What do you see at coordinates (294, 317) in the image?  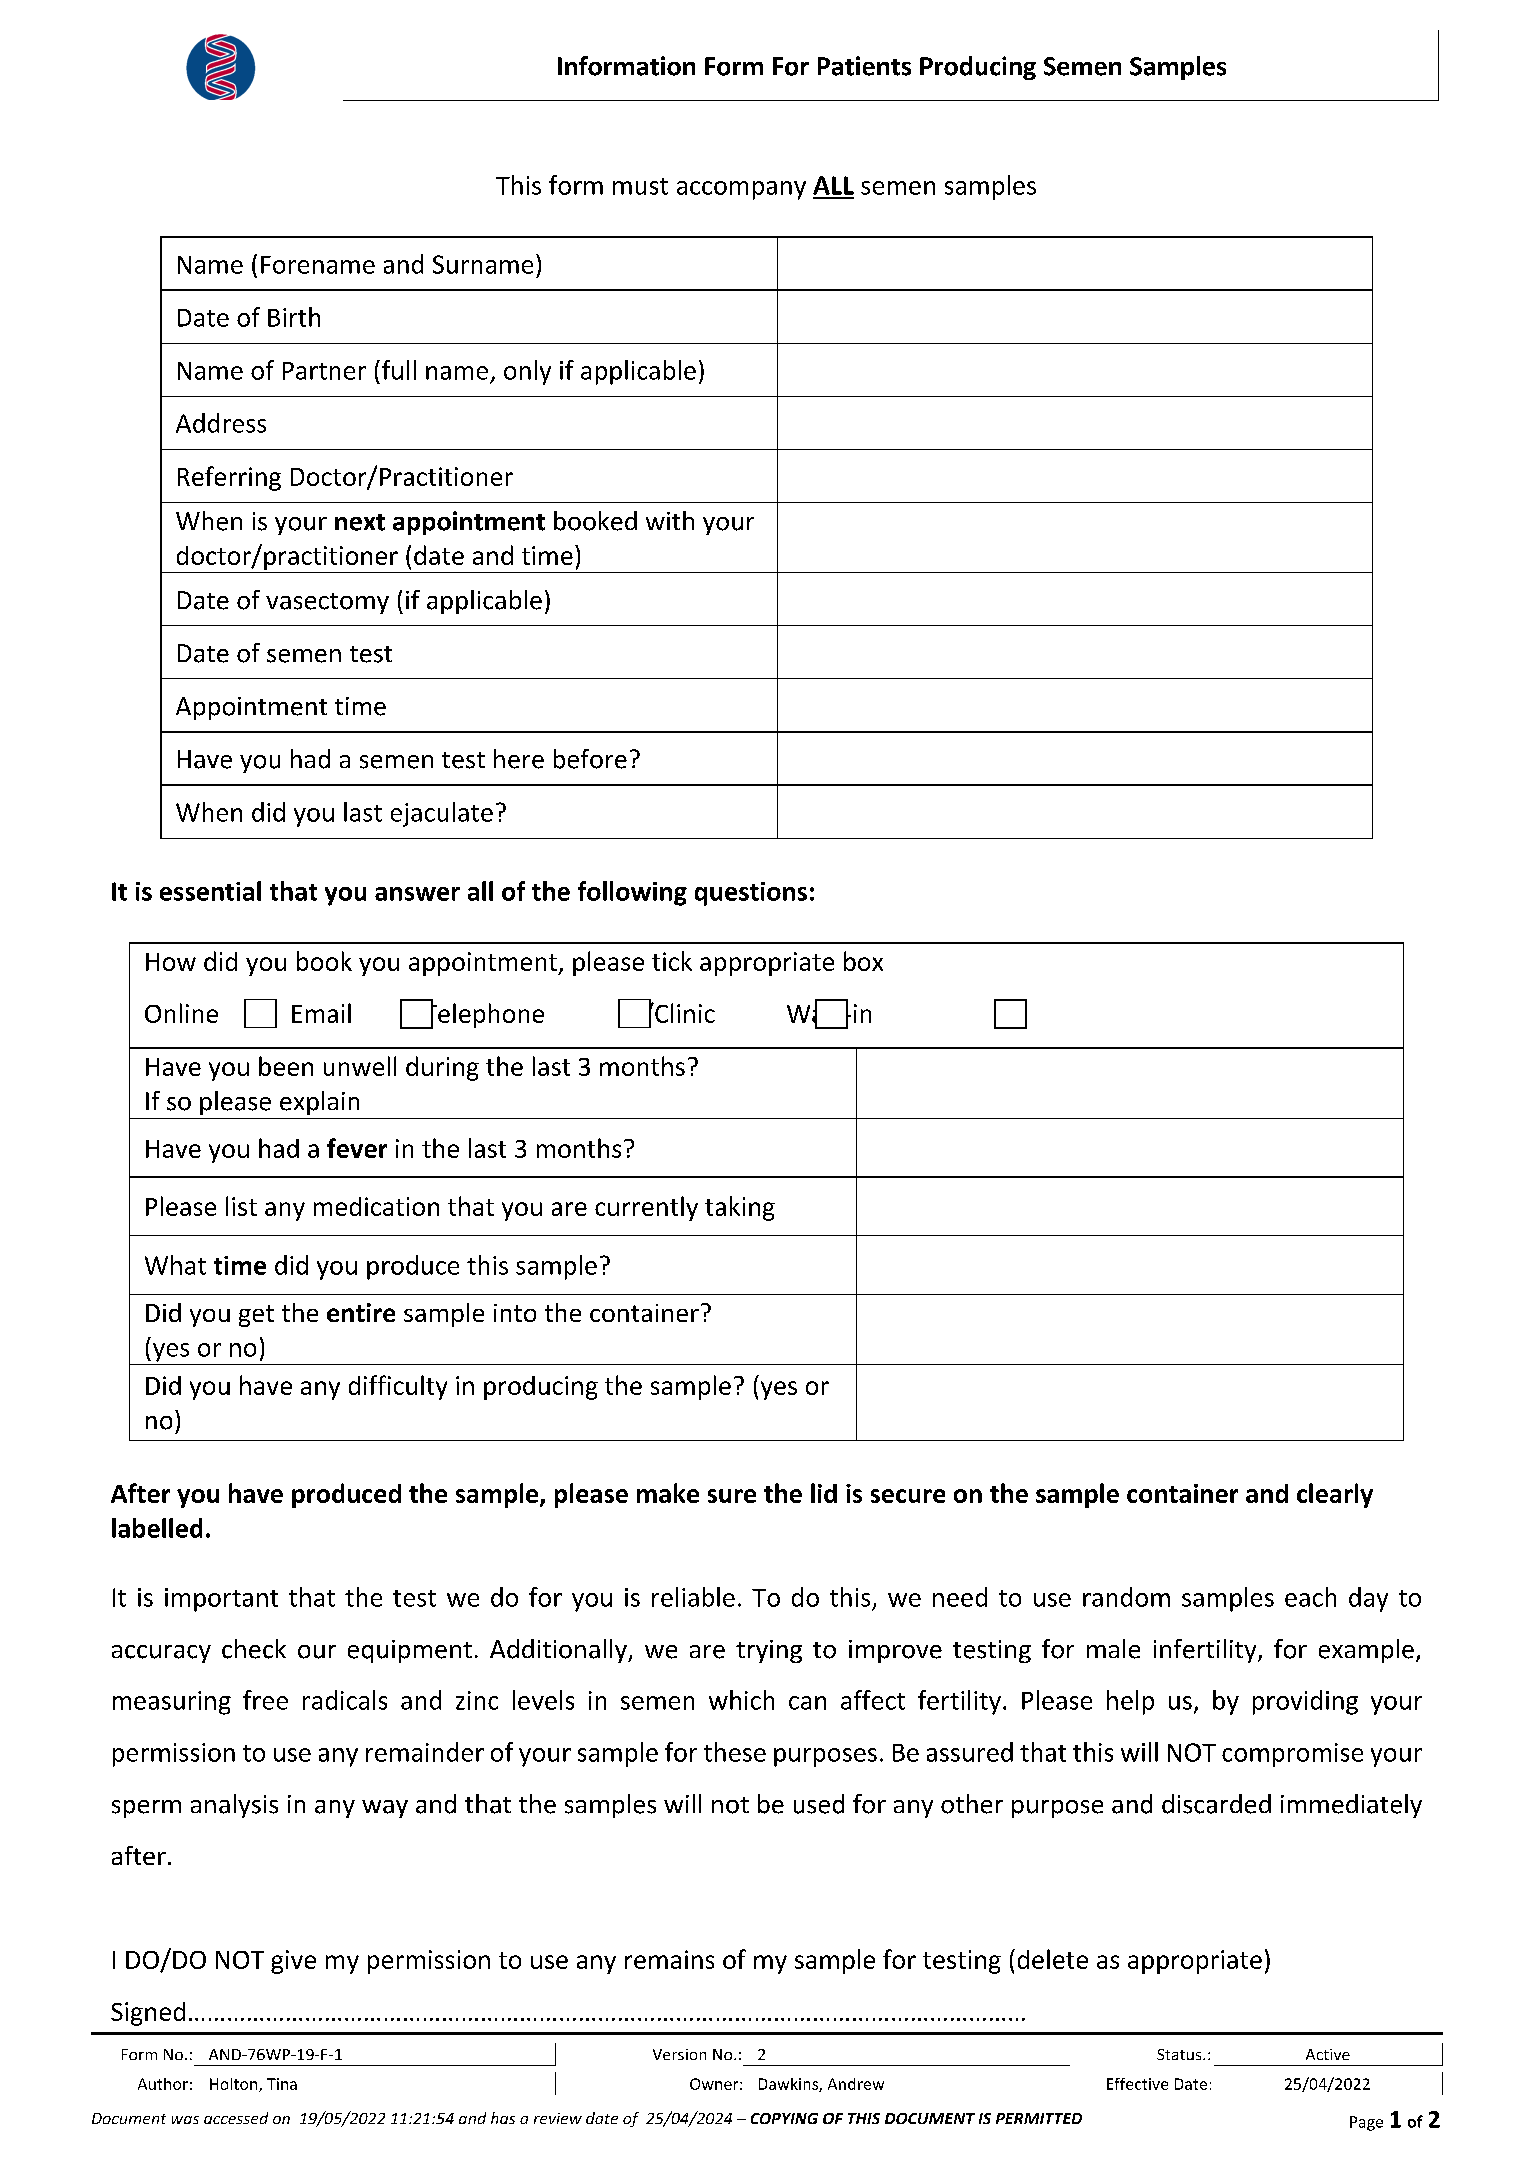 I see `Birth` at bounding box center [294, 317].
